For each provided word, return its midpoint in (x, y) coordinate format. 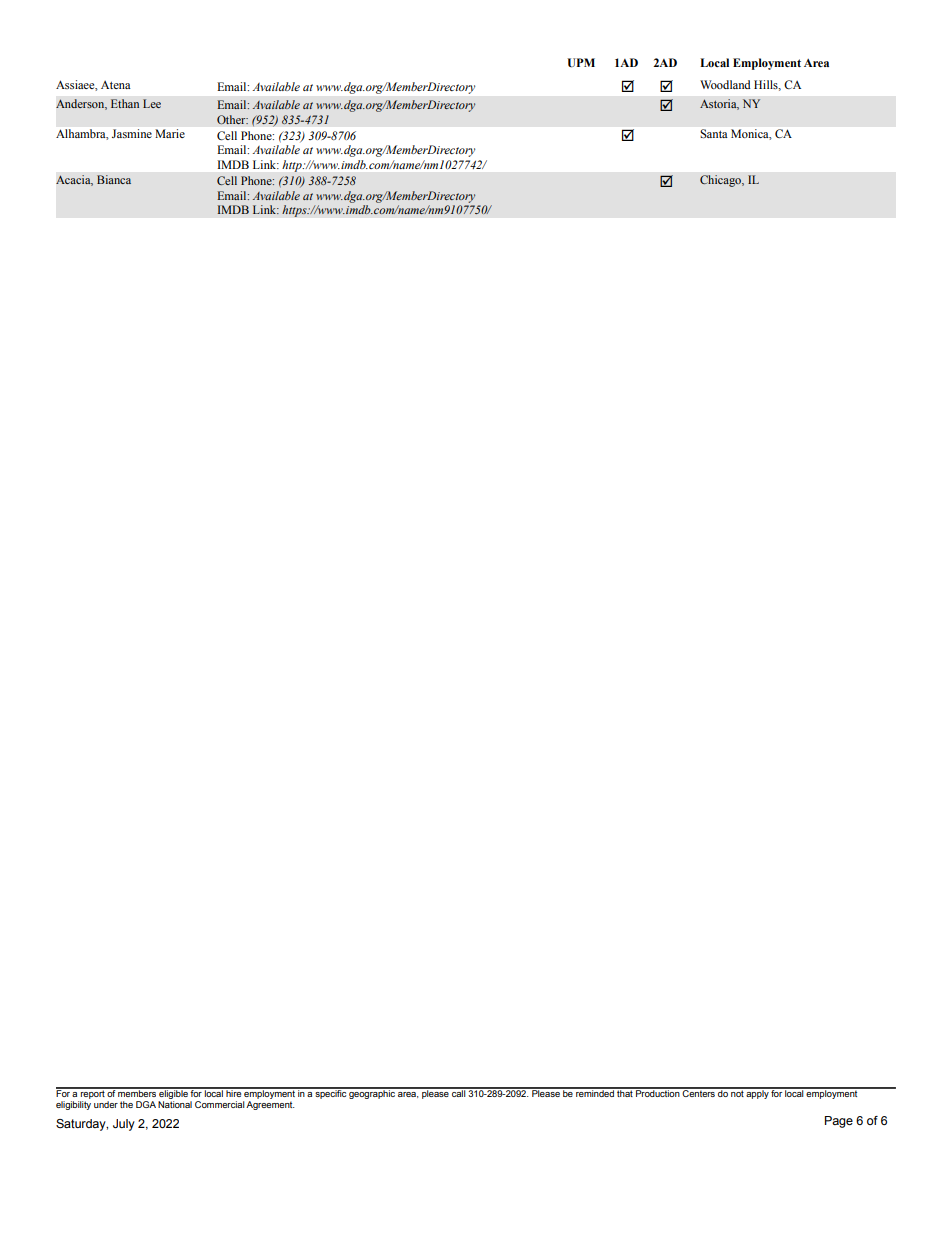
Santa (713, 133)
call (458, 1092)
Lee (152, 103)
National (175, 1104)
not (737, 1092)
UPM (581, 63)
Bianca (114, 179)
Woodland (725, 84)
